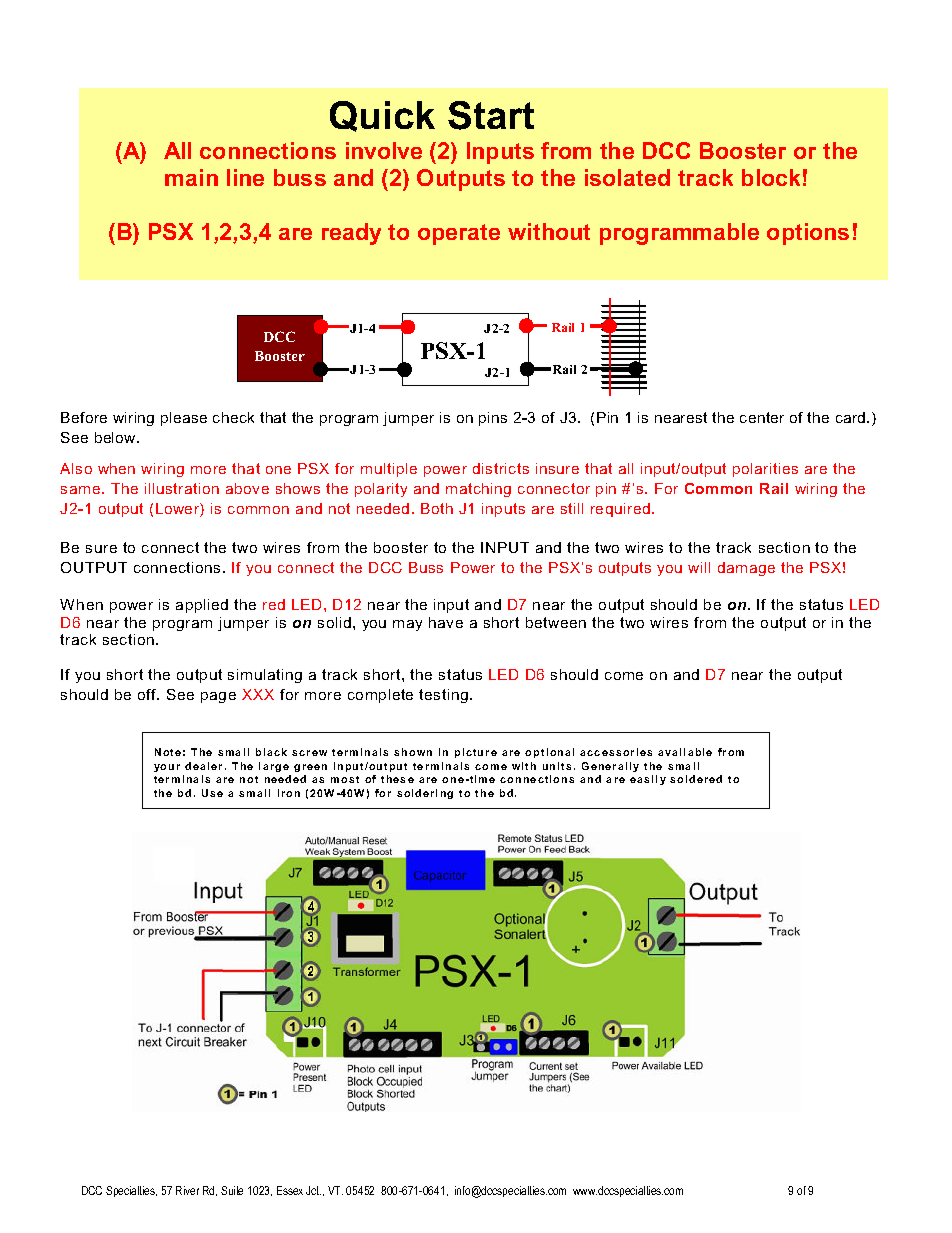 The height and width of the image is (1233, 952). I want to click on main, so click(191, 177).
